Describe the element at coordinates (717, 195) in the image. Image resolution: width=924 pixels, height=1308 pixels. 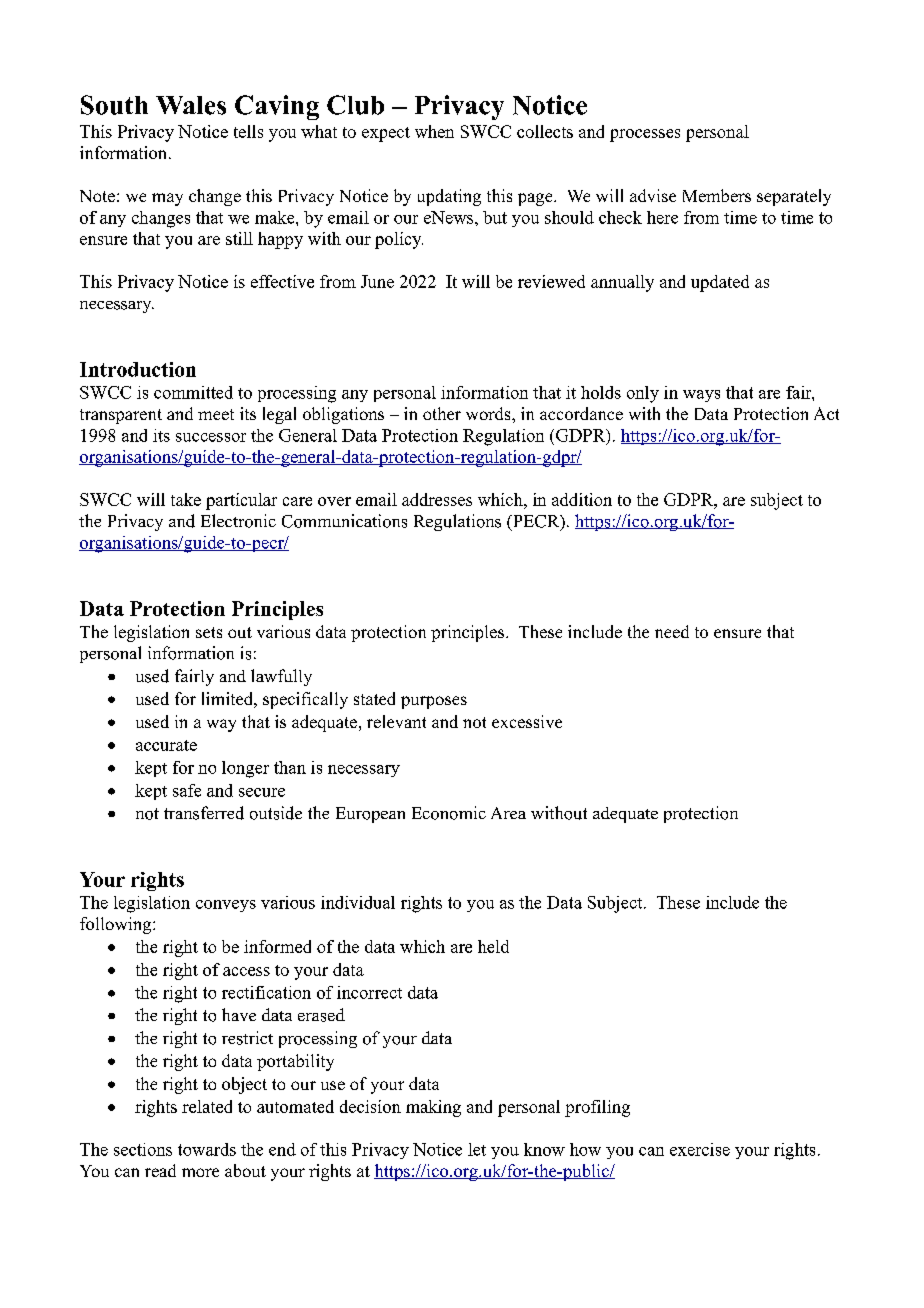
I see `Members` at that location.
